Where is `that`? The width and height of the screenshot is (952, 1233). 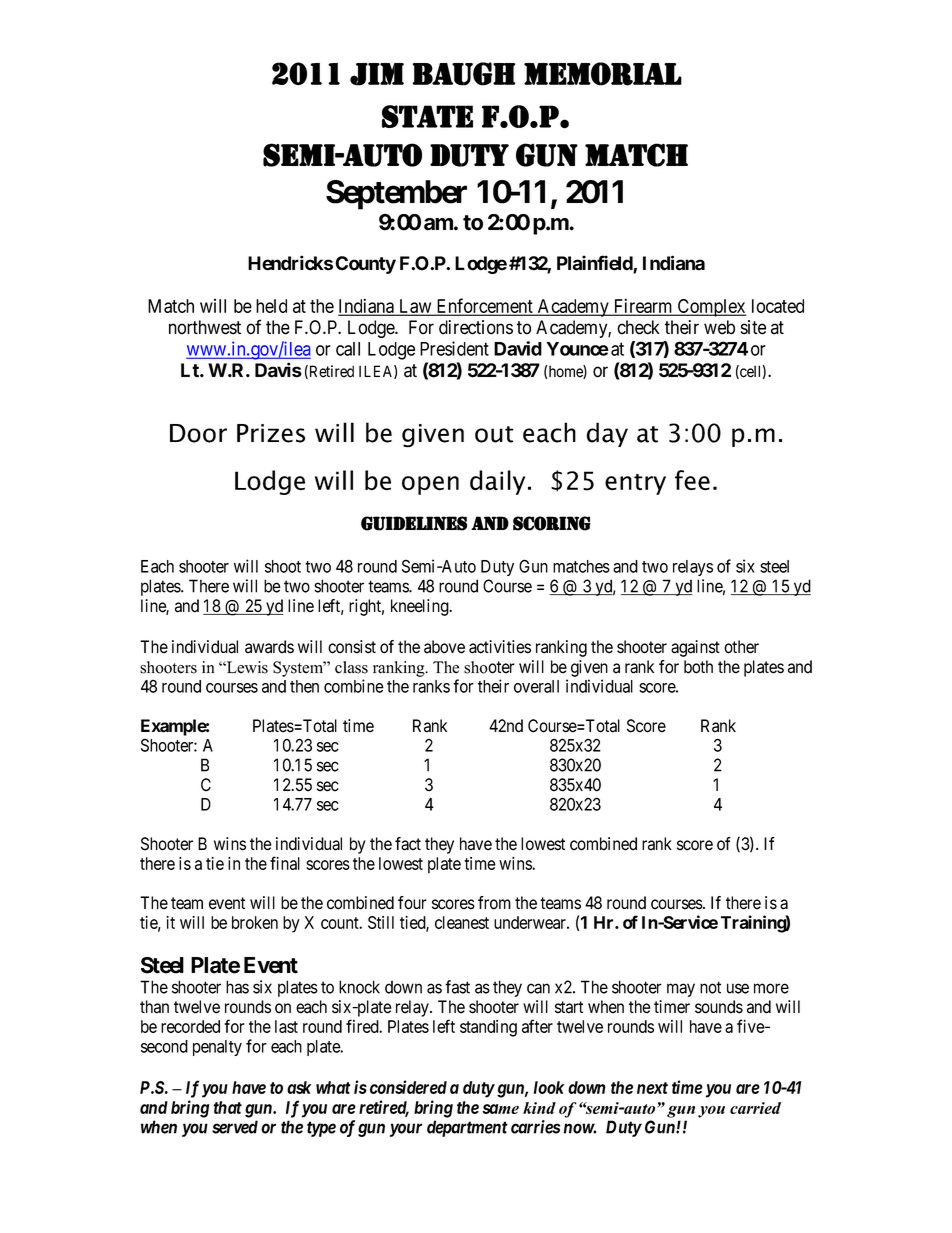 that is located at coordinates (228, 1107).
